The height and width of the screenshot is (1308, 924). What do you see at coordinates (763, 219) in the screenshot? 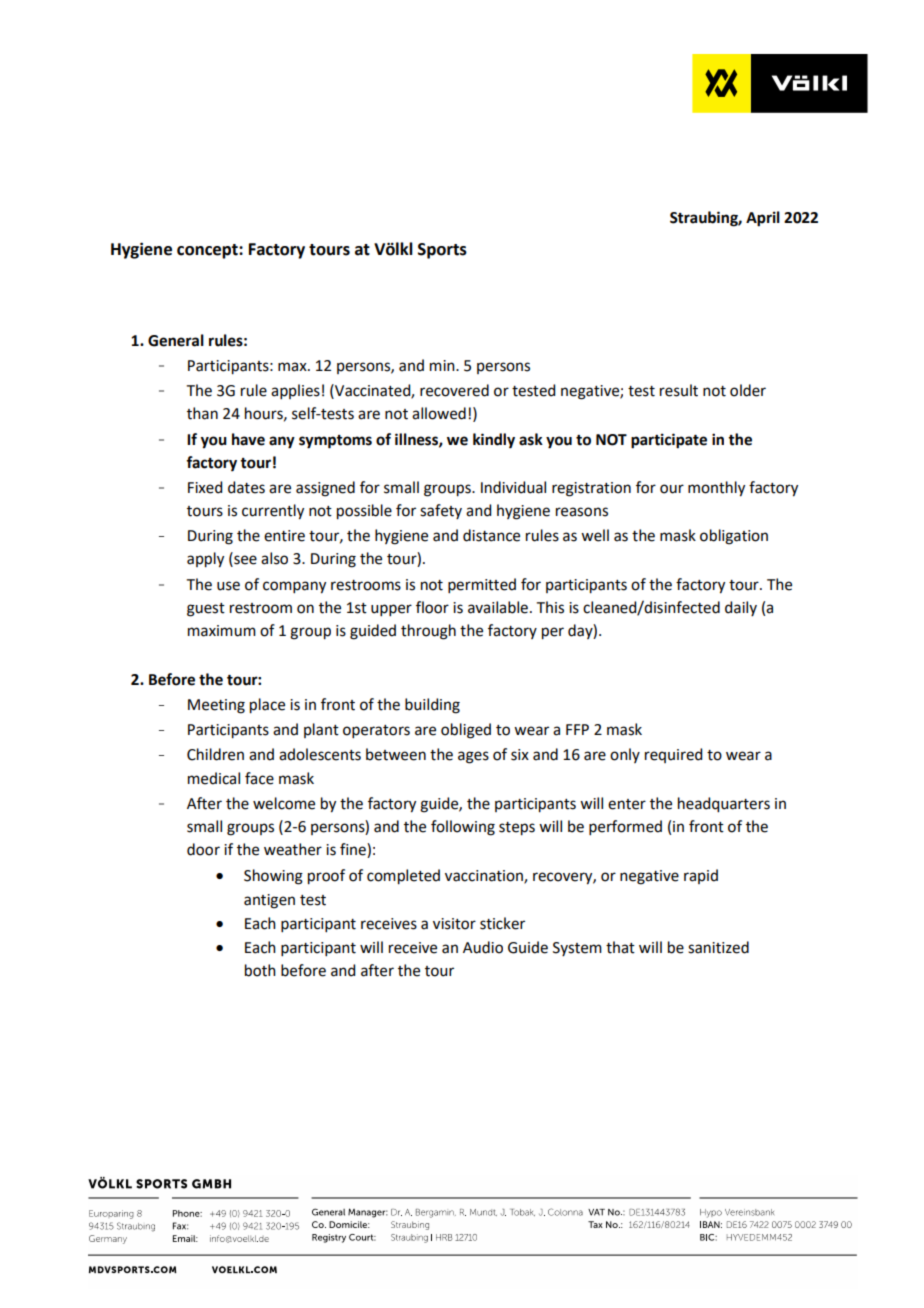
I see `April` at bounding box center [763, 219].
